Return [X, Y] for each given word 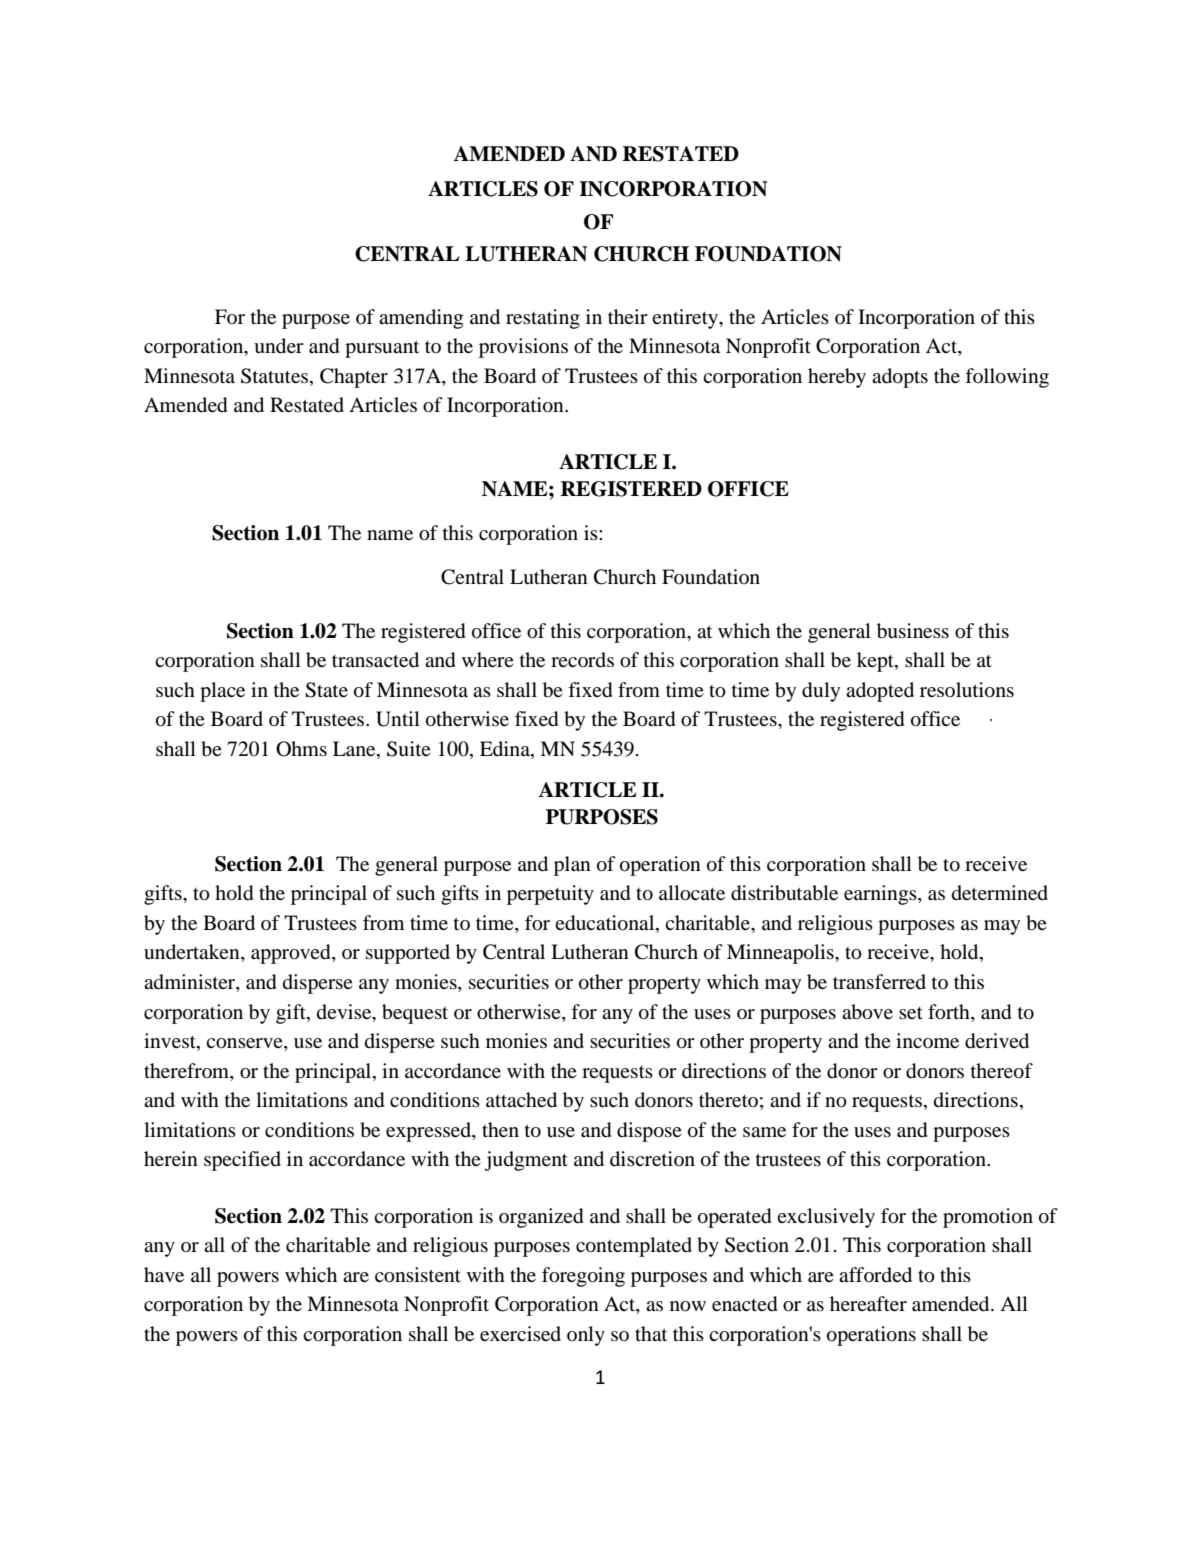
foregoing [583, 1277]
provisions [523, 348]
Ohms [301, 749]
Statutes [274, 376]
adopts [900, 378]
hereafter [868, 1303]
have [164, 1274]
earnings [881, 895]
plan [572, 866]
